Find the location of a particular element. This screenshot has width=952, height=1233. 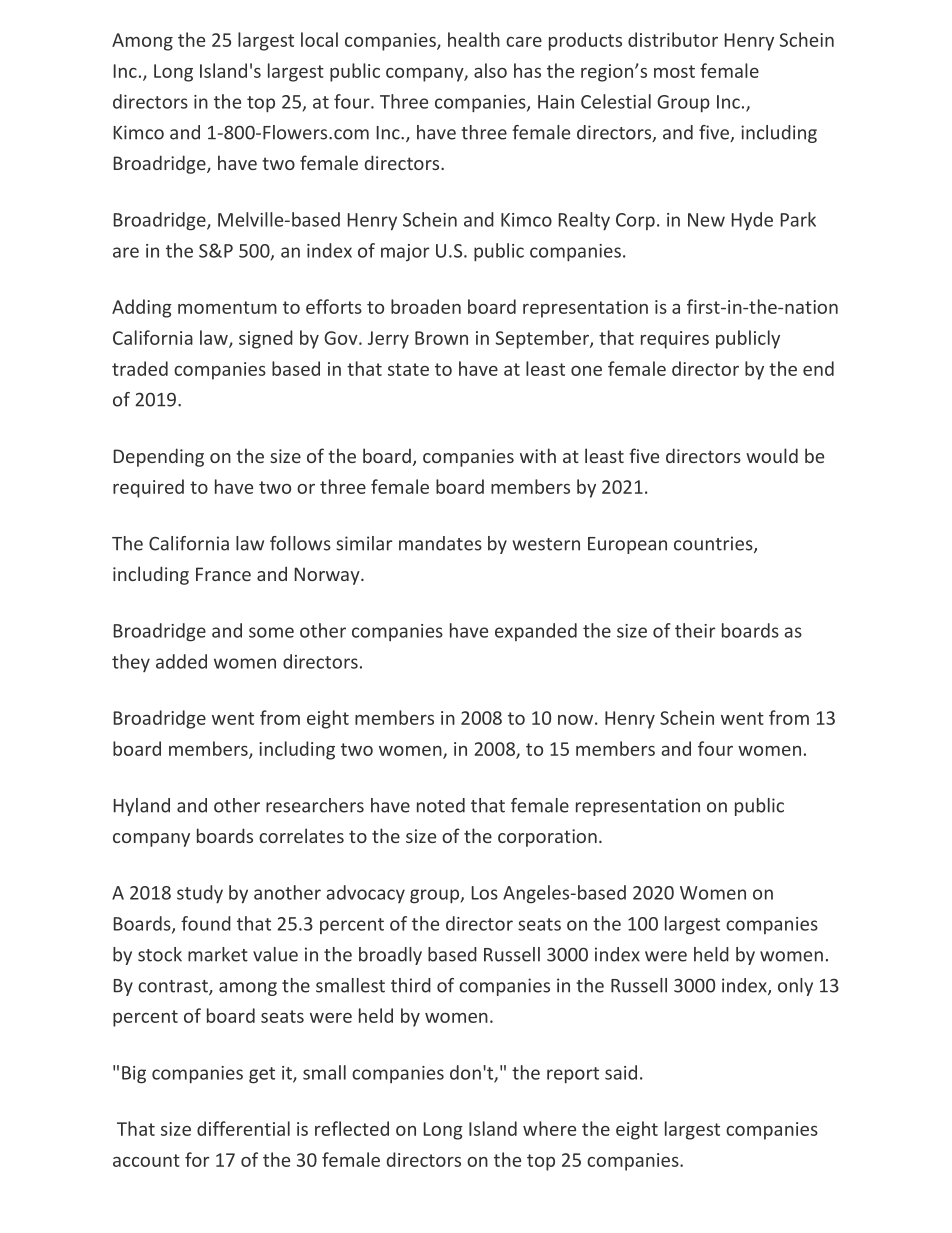

mandates is located at coordinates (440, 543).
